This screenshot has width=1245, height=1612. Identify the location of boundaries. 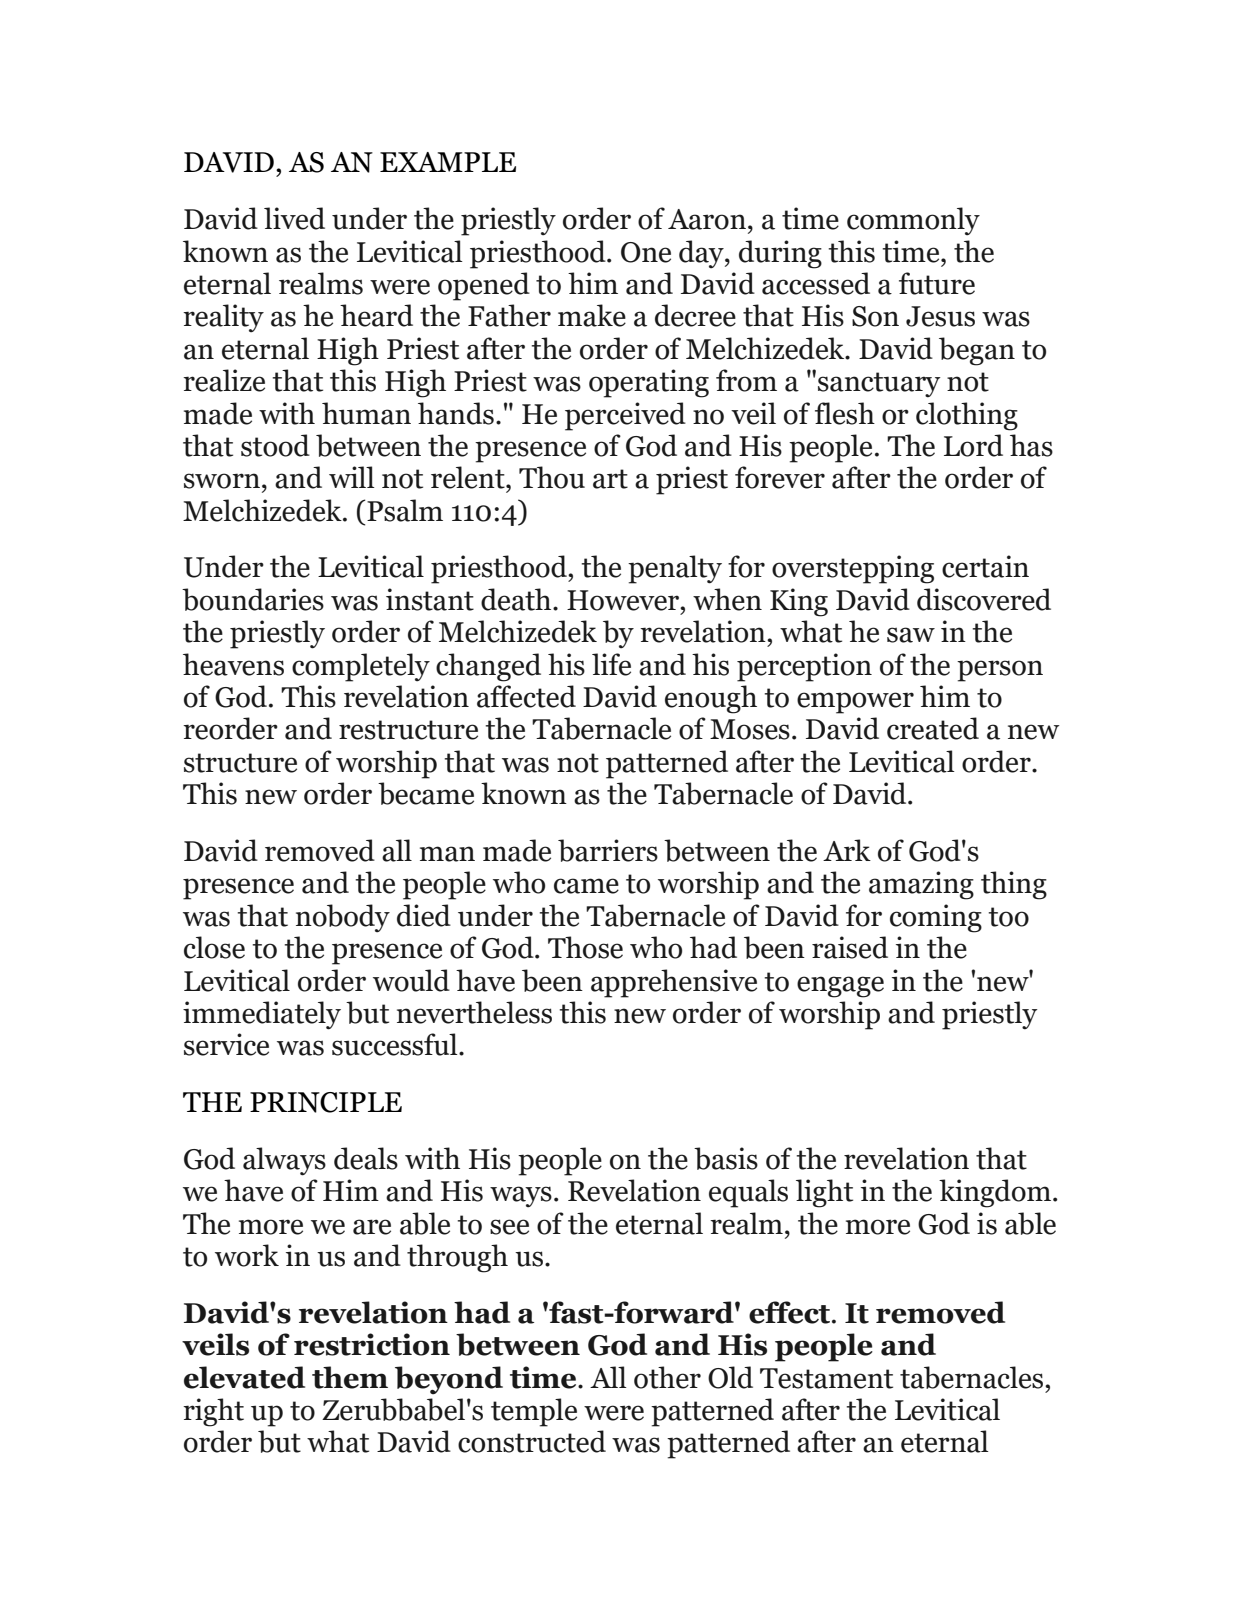
(253, 599).
